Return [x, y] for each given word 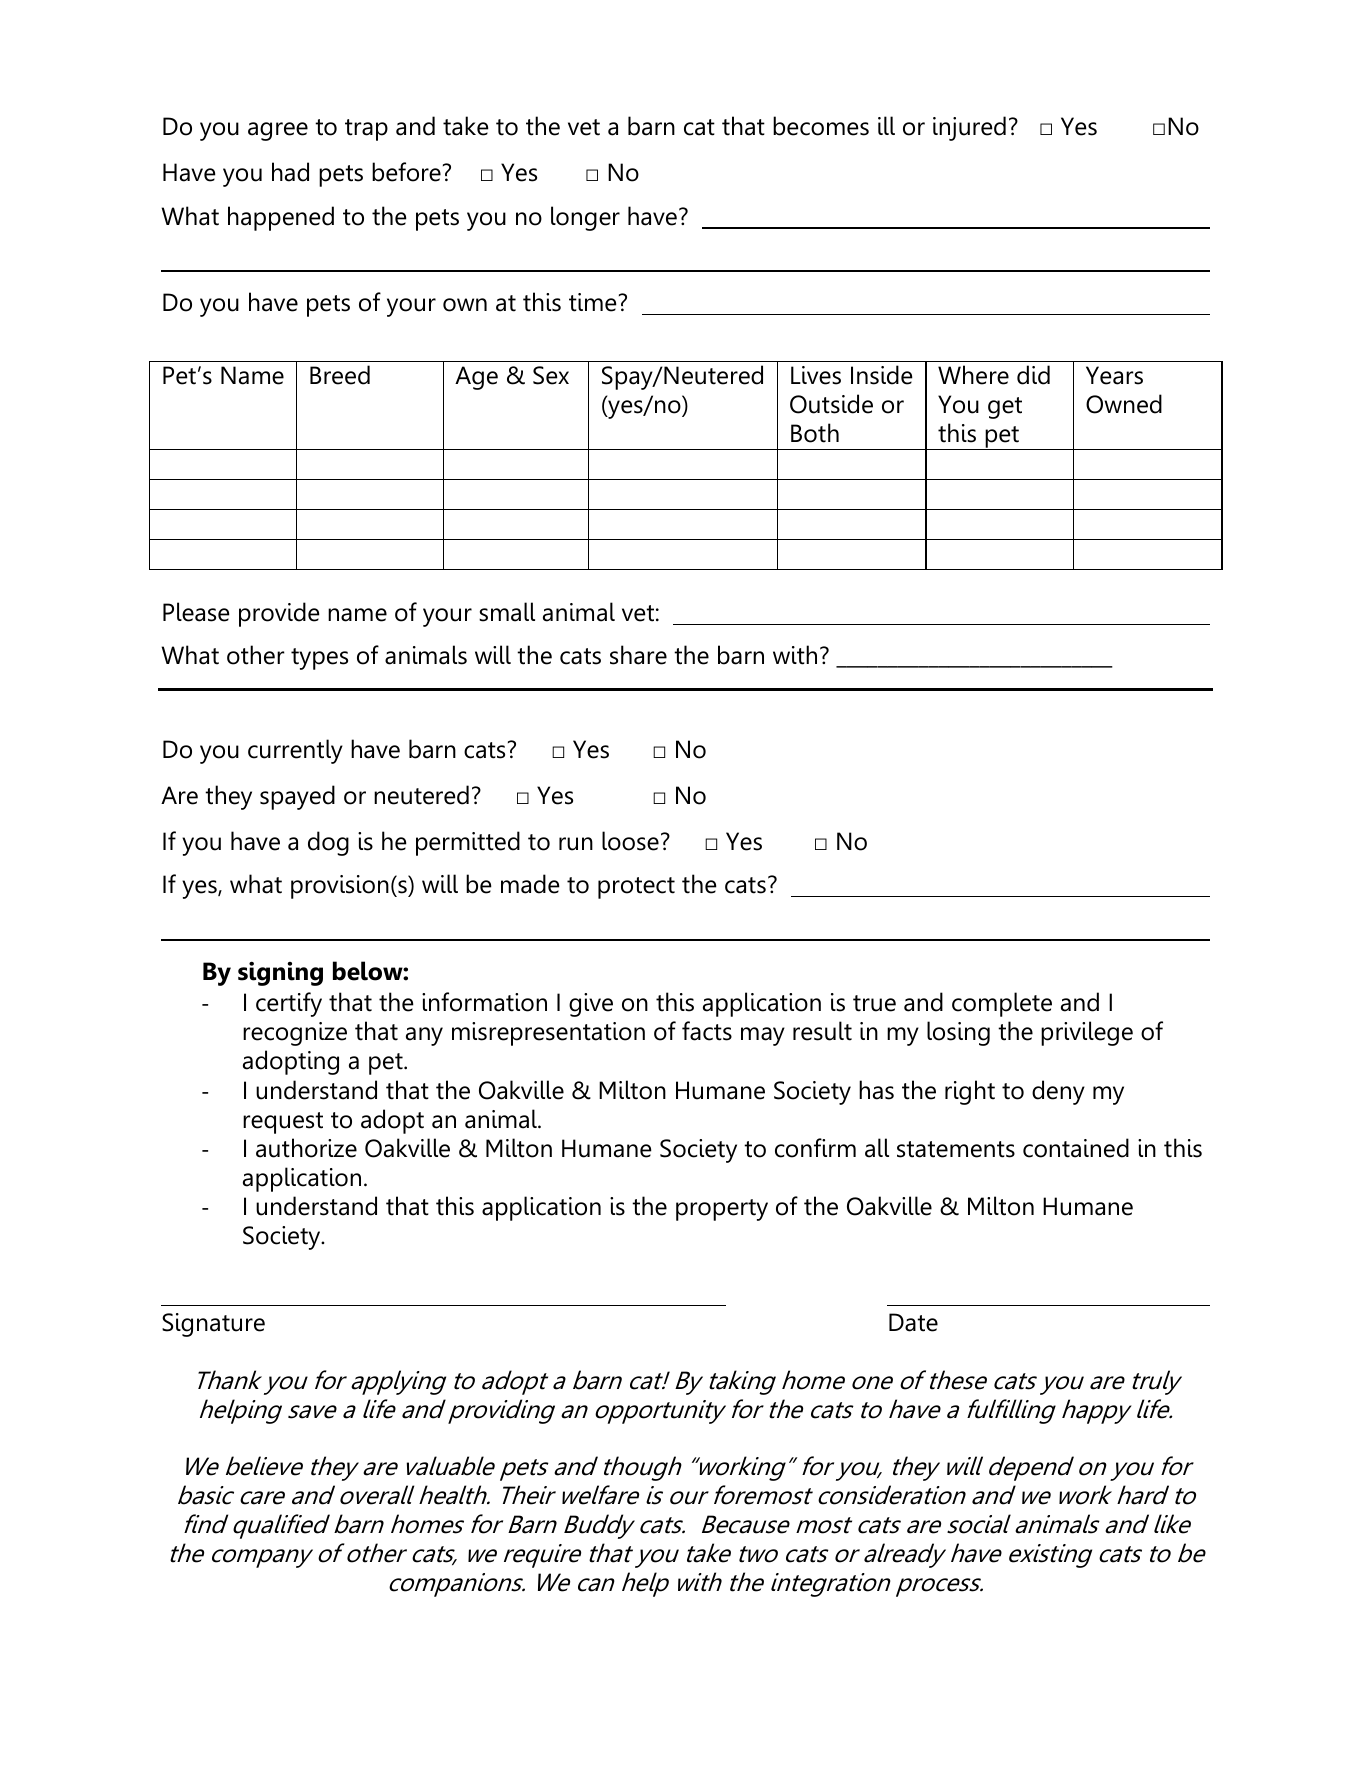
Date [913, 1322]
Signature [213, 1325]
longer [585, 218]
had [290, 172]
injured [969, 128]
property [722, 1210]
